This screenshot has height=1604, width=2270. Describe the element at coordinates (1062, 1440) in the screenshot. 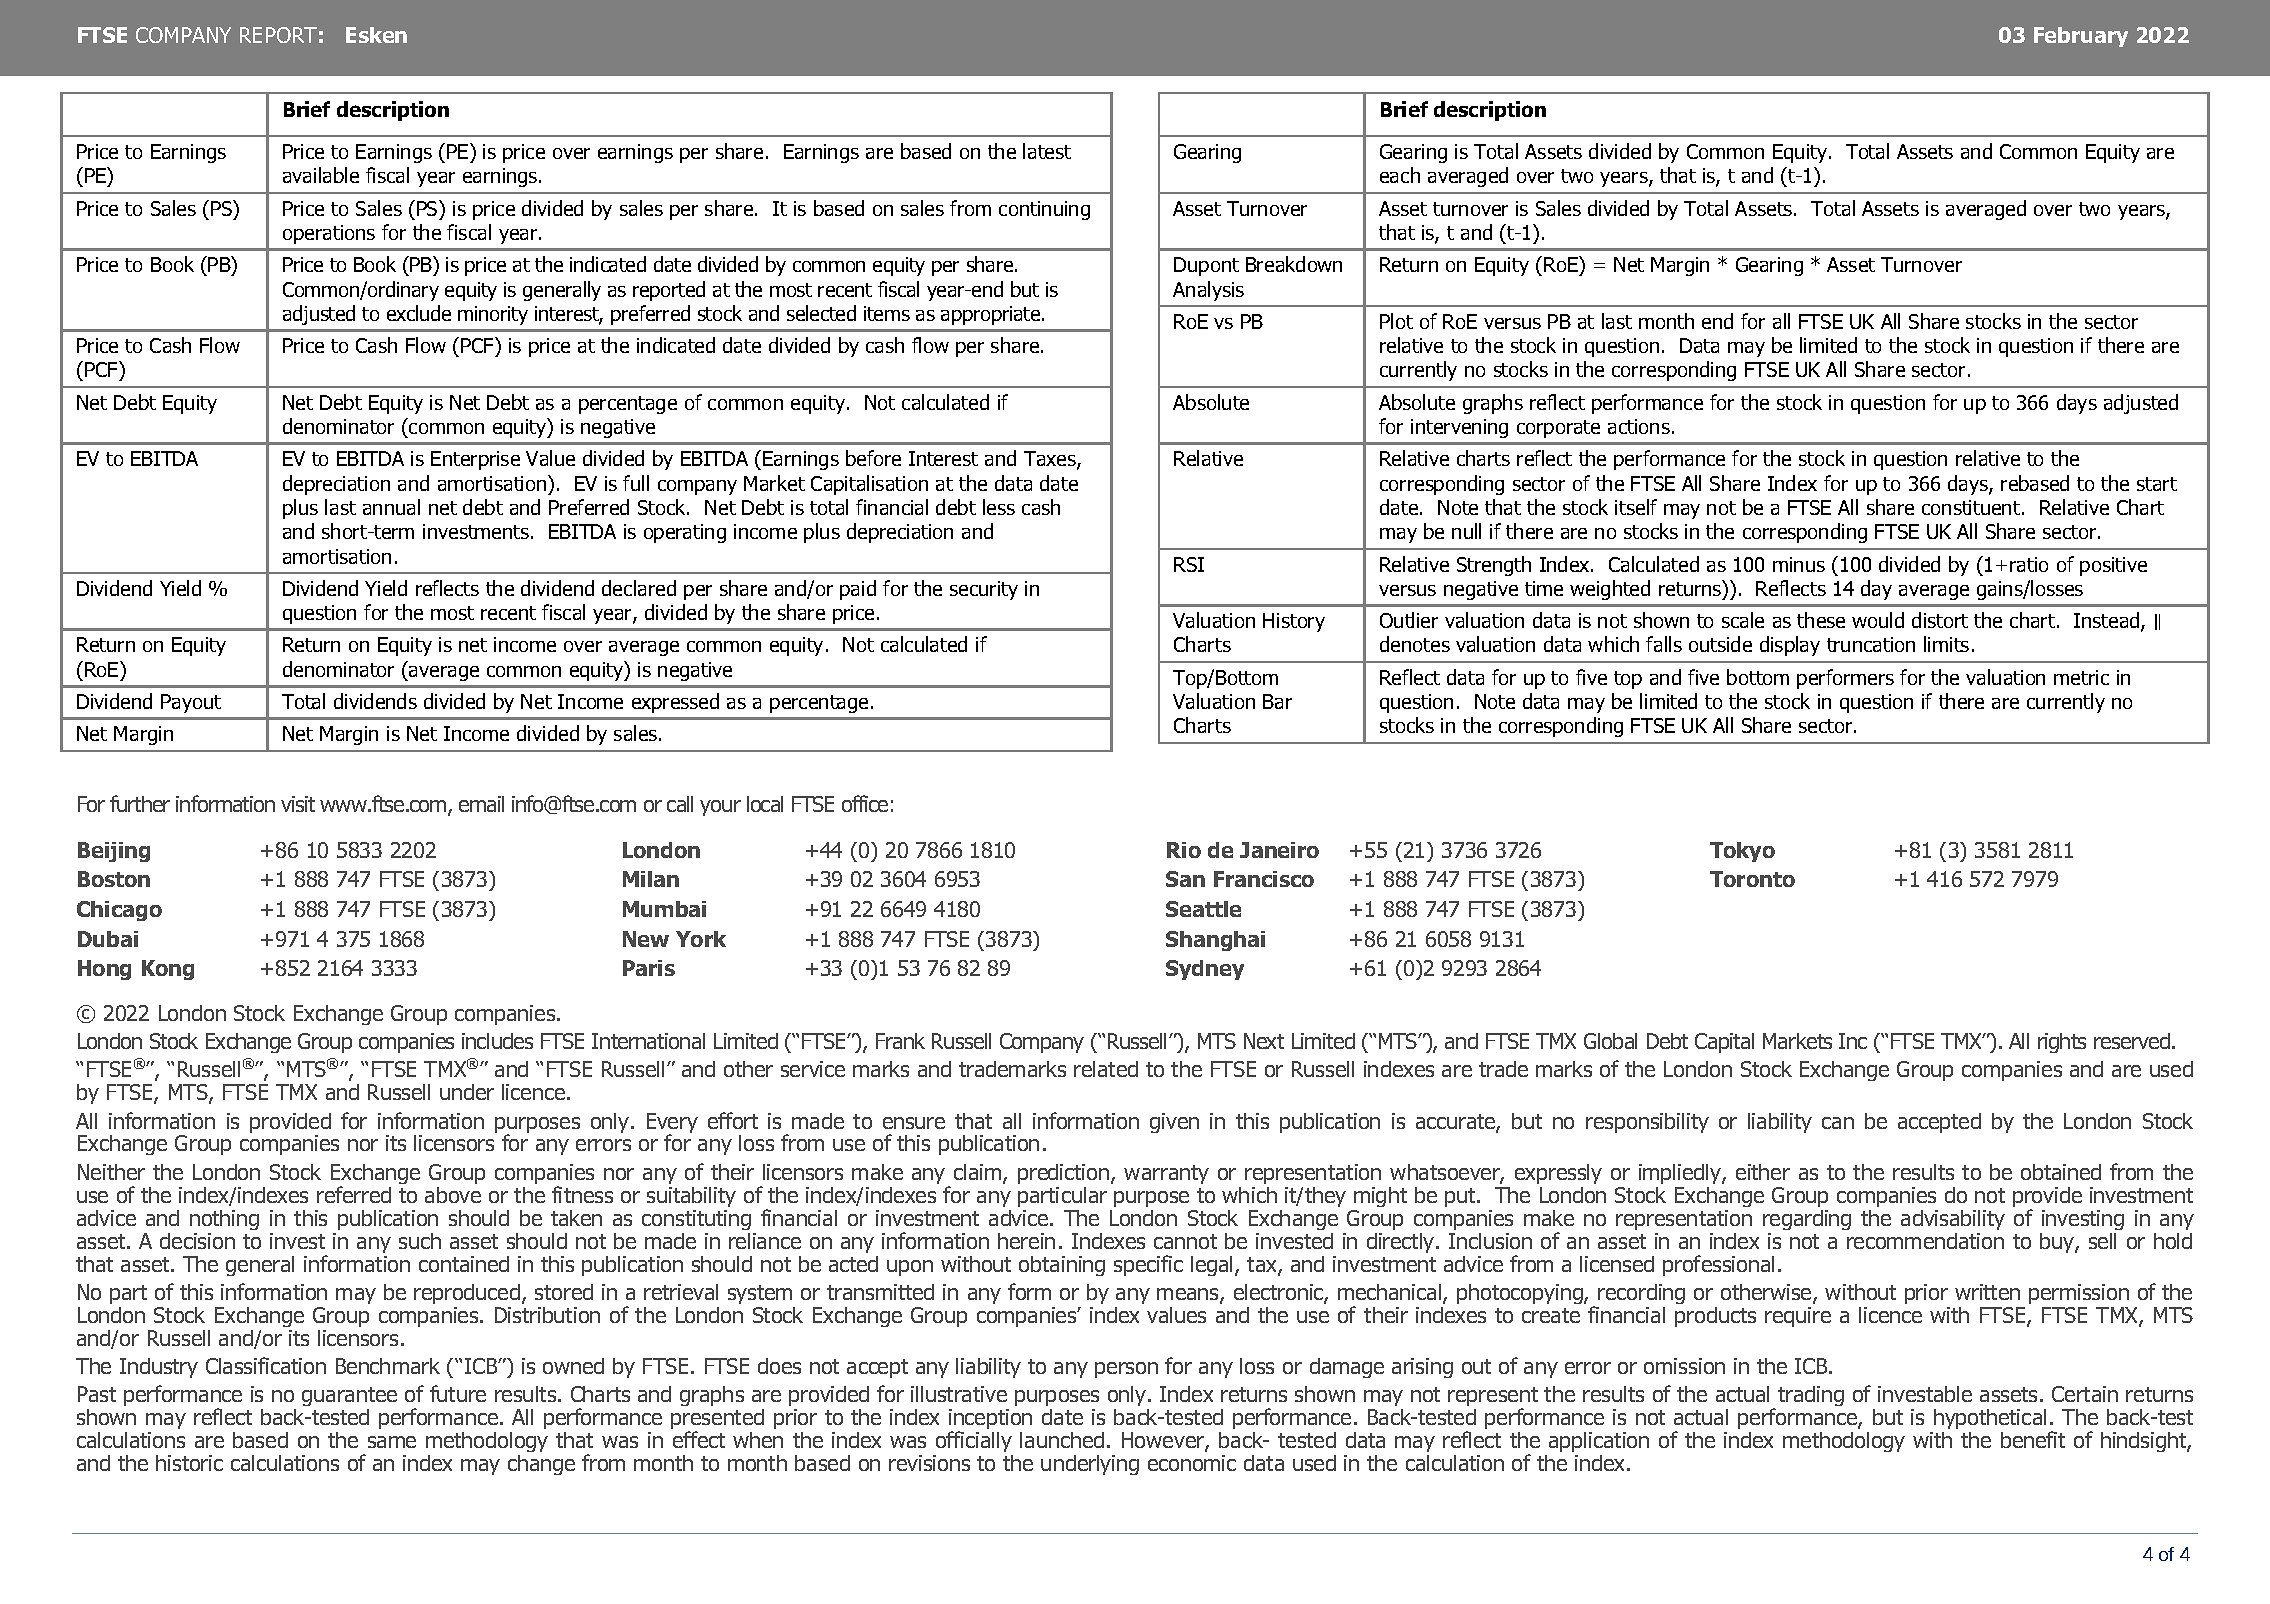

I see `launched` at that location.
